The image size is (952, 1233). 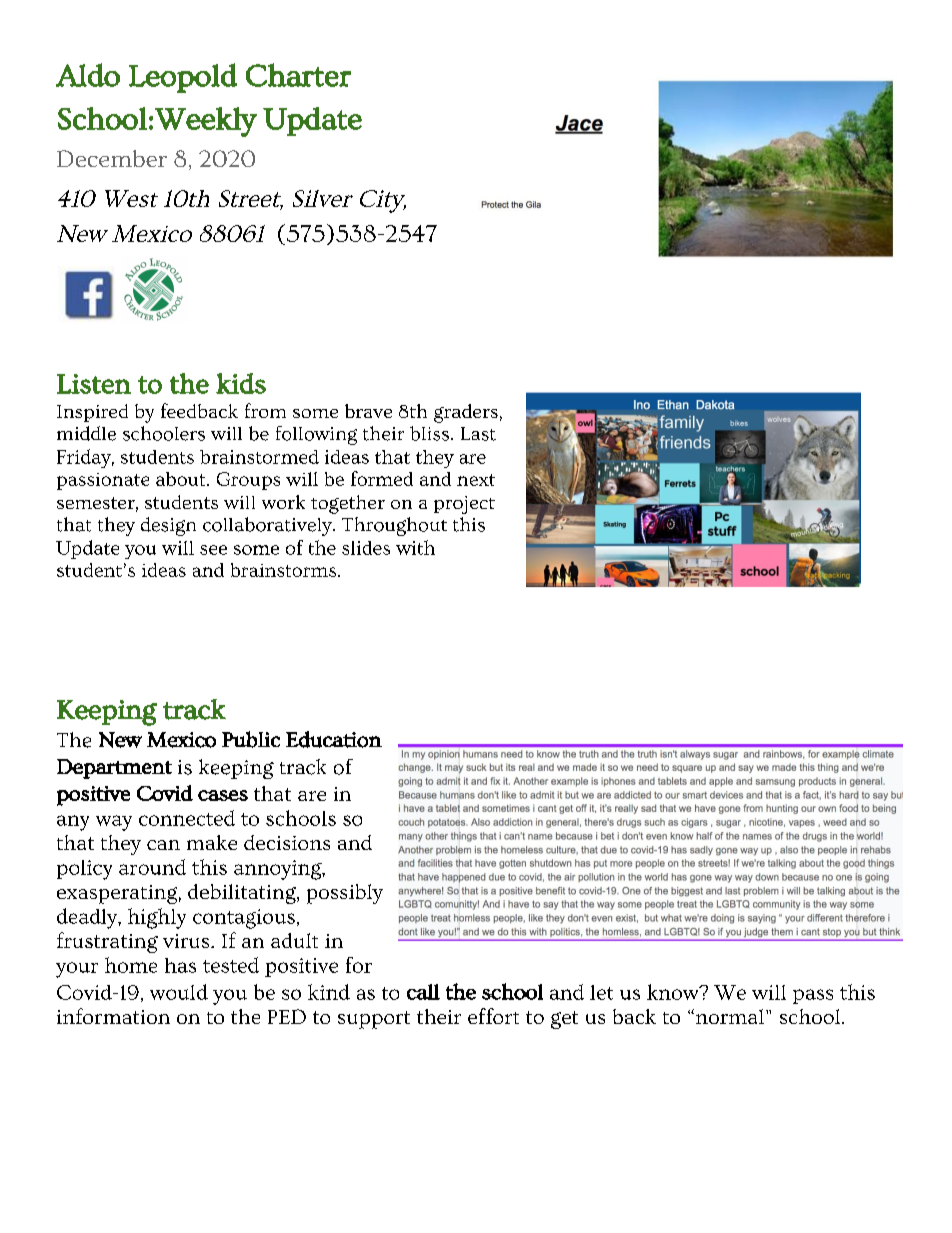 I want to click on Leopold, so click(x=183, y=78).
